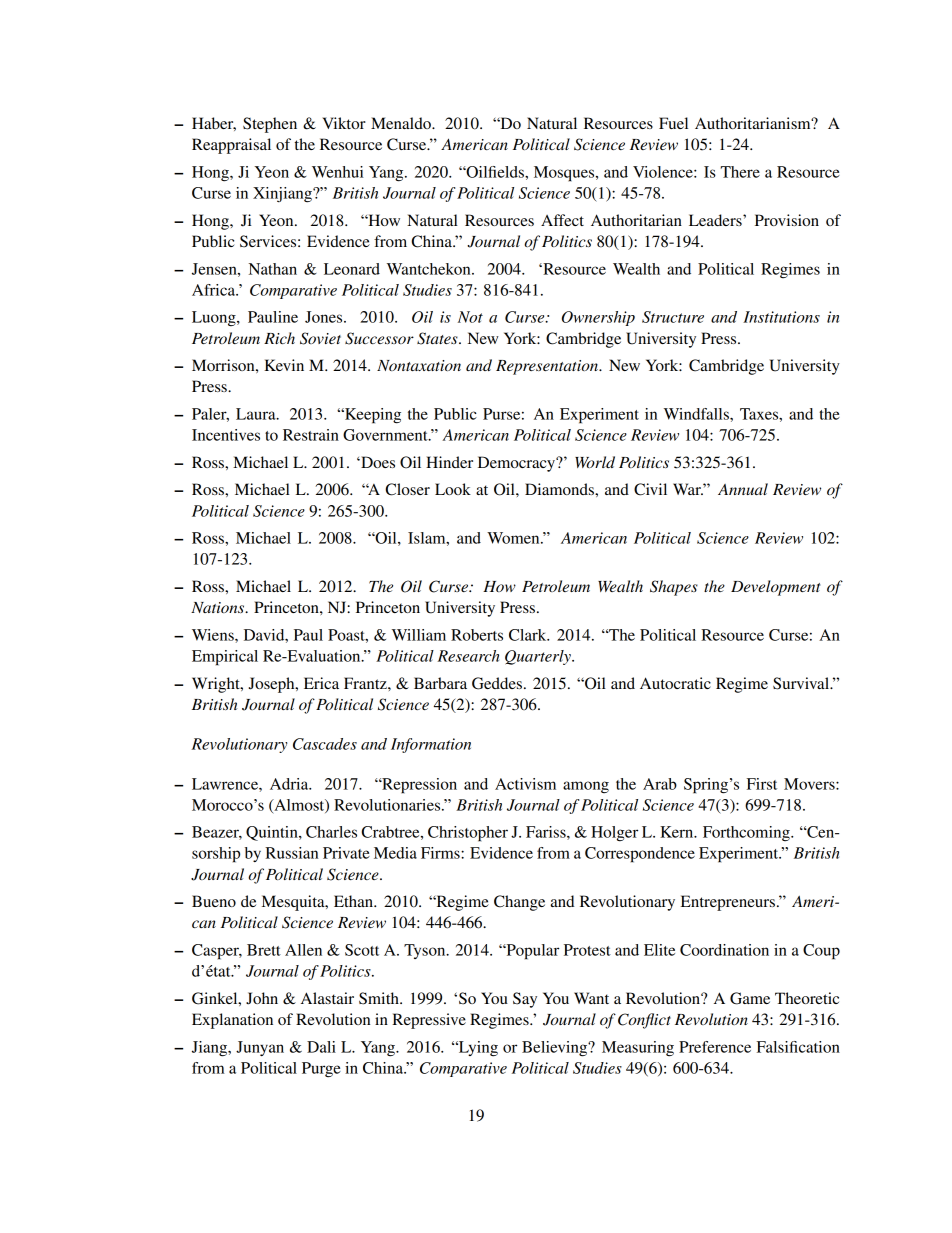  I want to click on Forthcoming, so click(747, 833).
